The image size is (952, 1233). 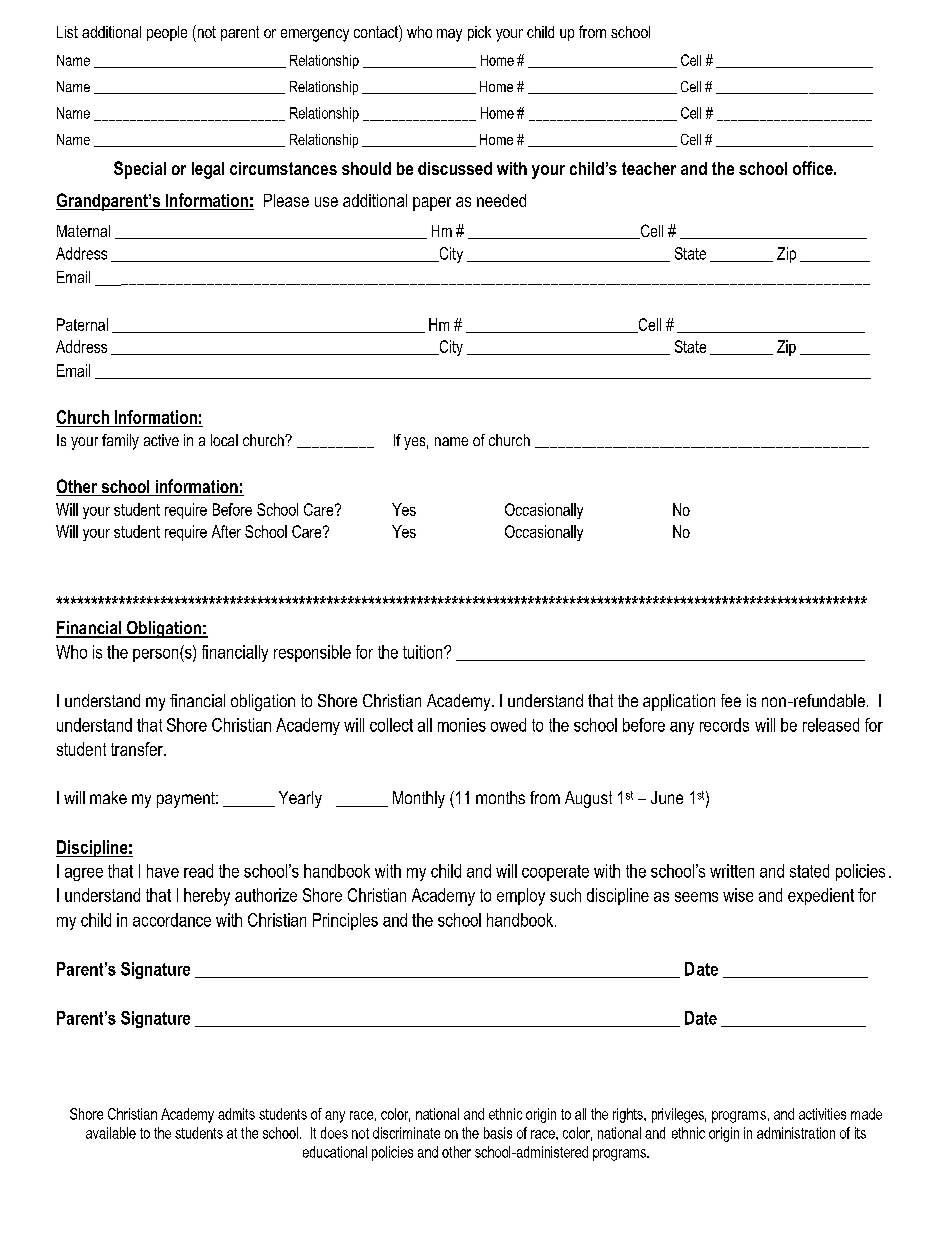 What do you see at coordinates (424, 652) in the screenshot?
I see `tuition` at bounding box center [424, 652].
